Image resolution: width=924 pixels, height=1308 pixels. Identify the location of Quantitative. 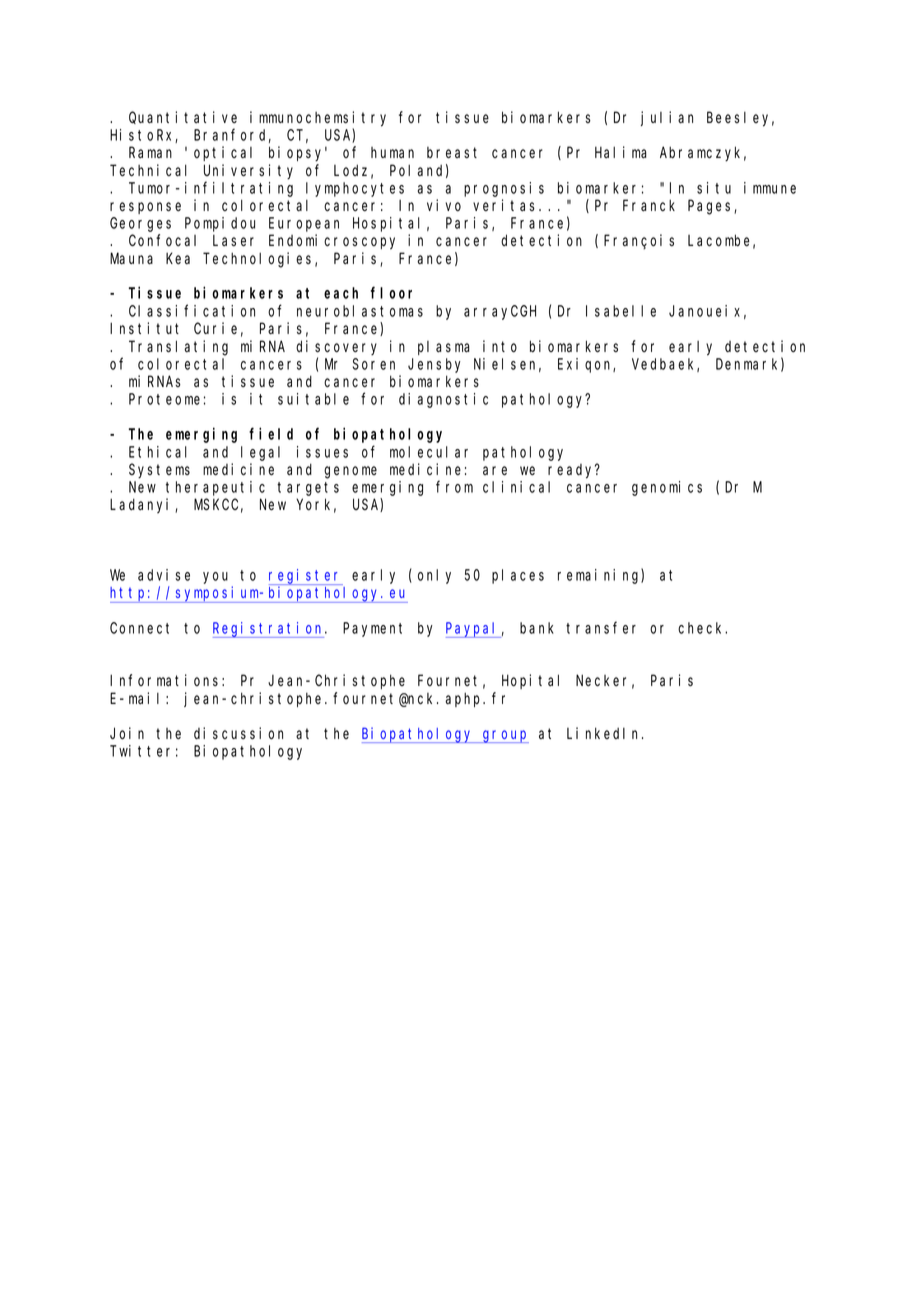
(183, 117).
